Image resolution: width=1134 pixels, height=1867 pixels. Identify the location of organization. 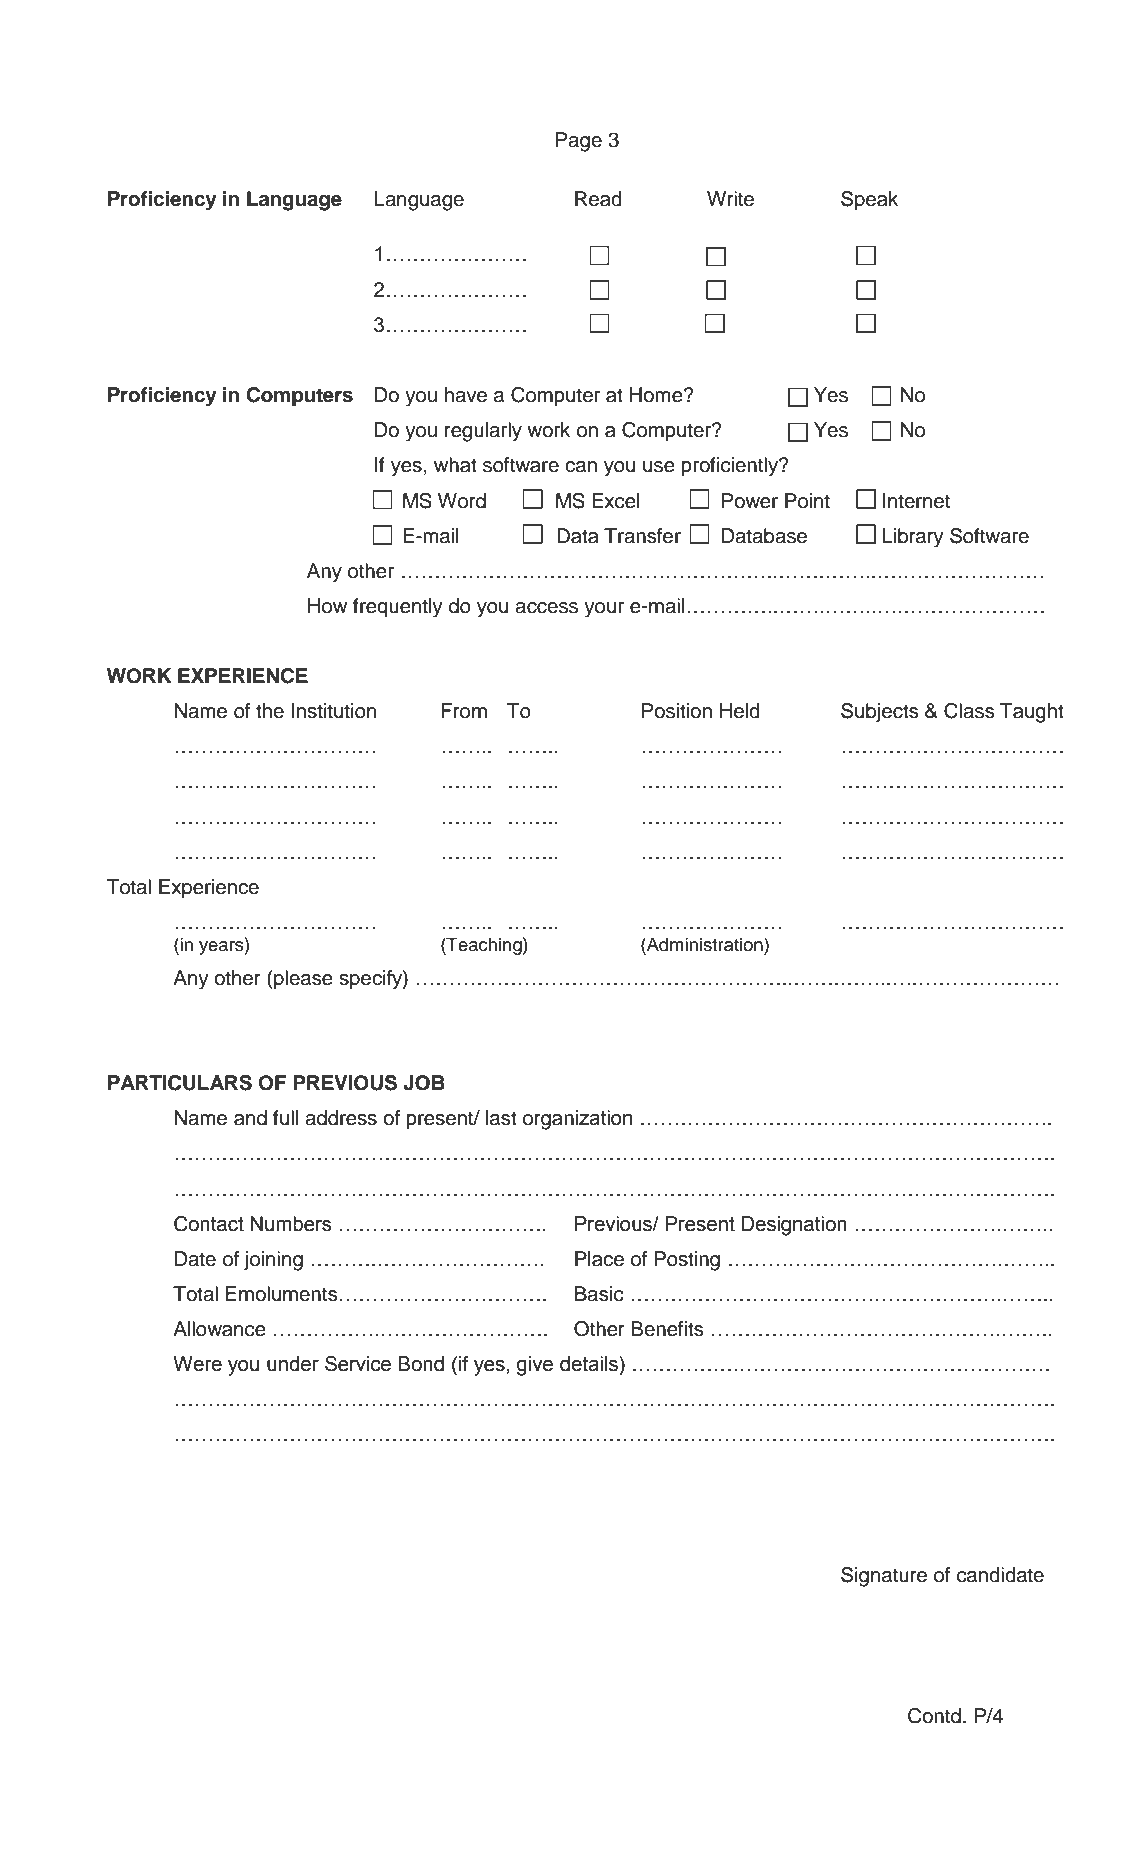
(577, 1120).
